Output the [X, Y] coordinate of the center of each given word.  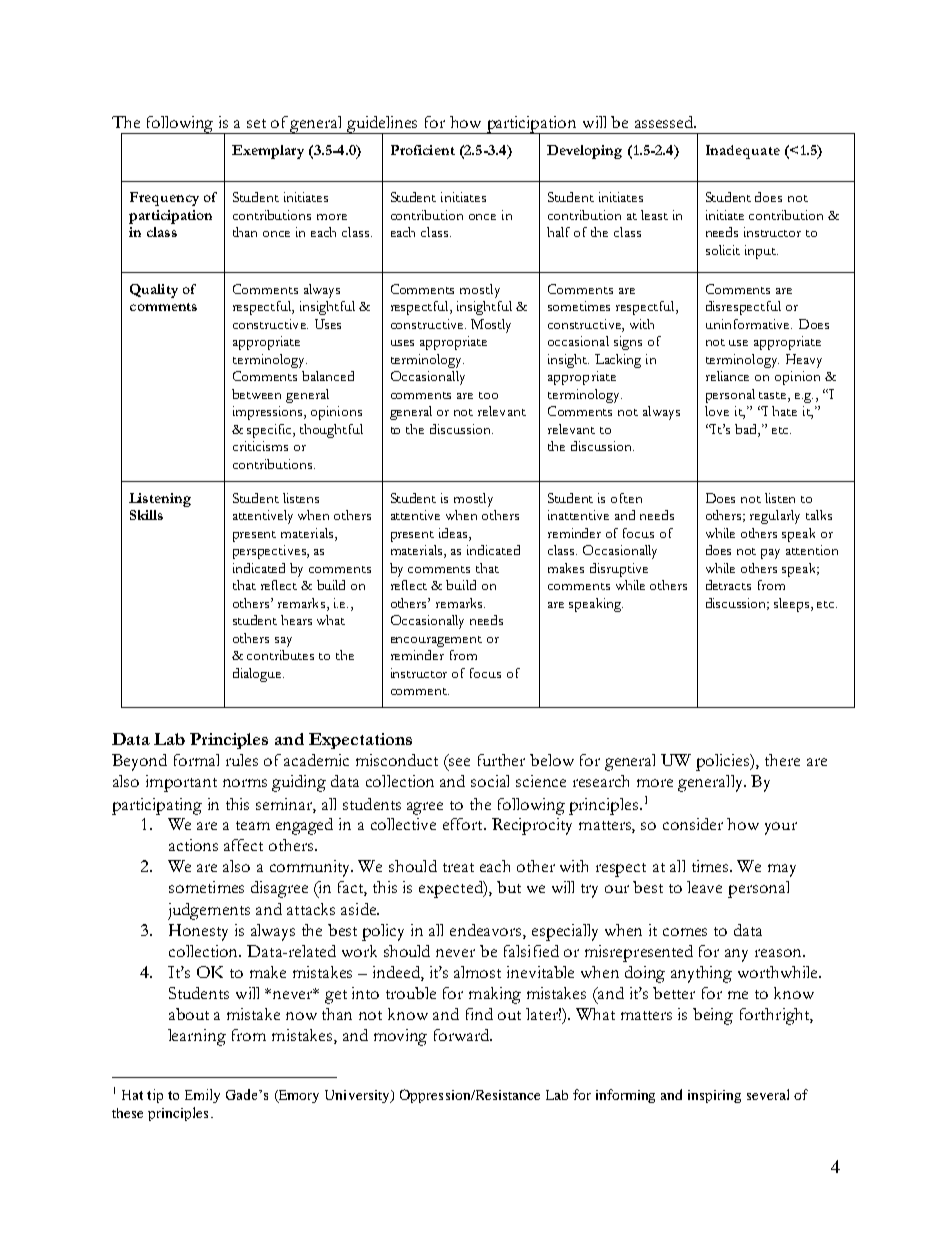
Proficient [423, 150]
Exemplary [268, 152]
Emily [202, 1096]
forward [463, 1035]
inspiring [714, 1096]
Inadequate [743, 152]
